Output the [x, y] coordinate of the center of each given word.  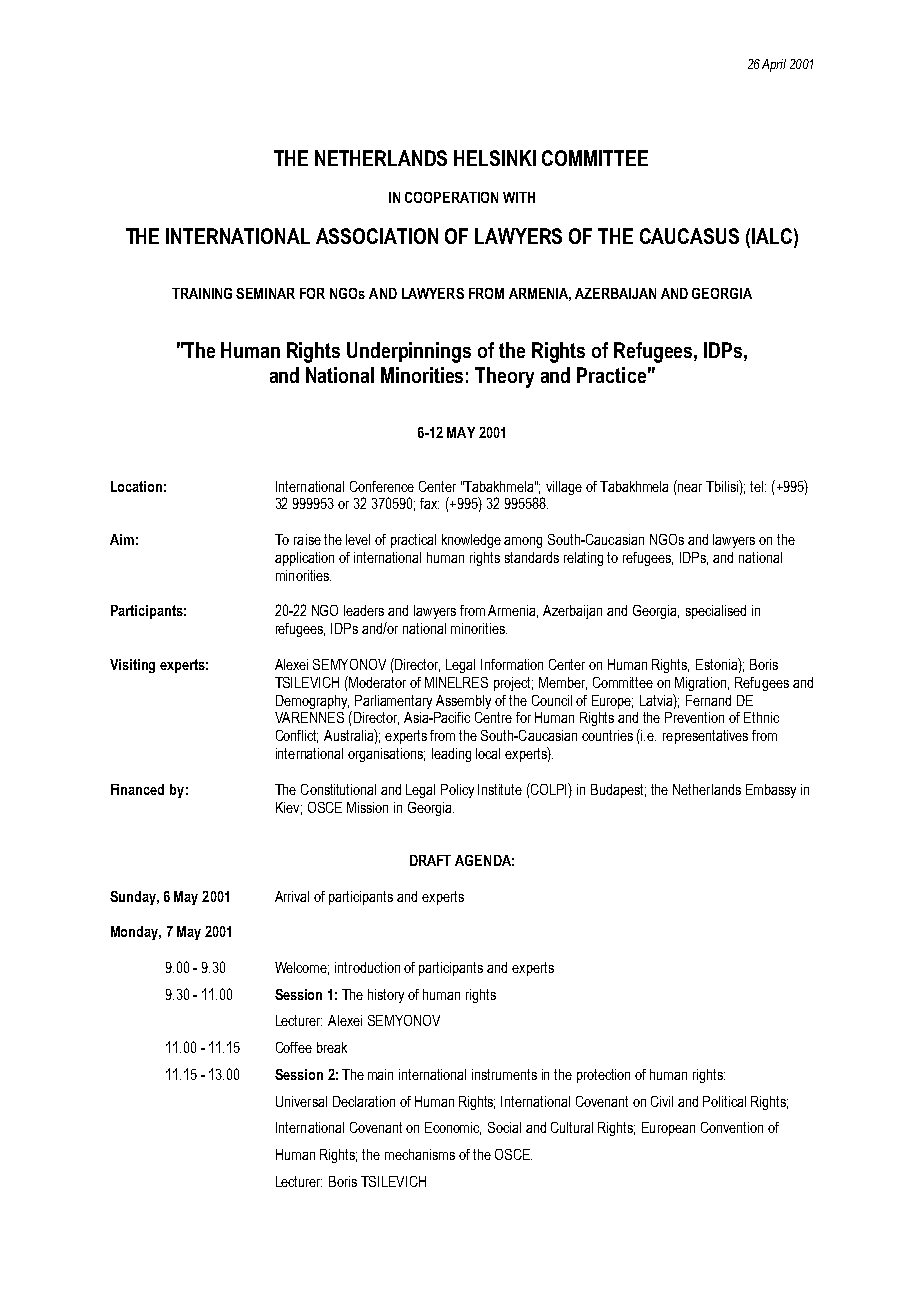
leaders [364, 610]
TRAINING [202, 293]
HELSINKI [495, 158]
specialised [716, 612]
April [774, 65]
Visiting [132, 666]
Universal [301, 1101]
